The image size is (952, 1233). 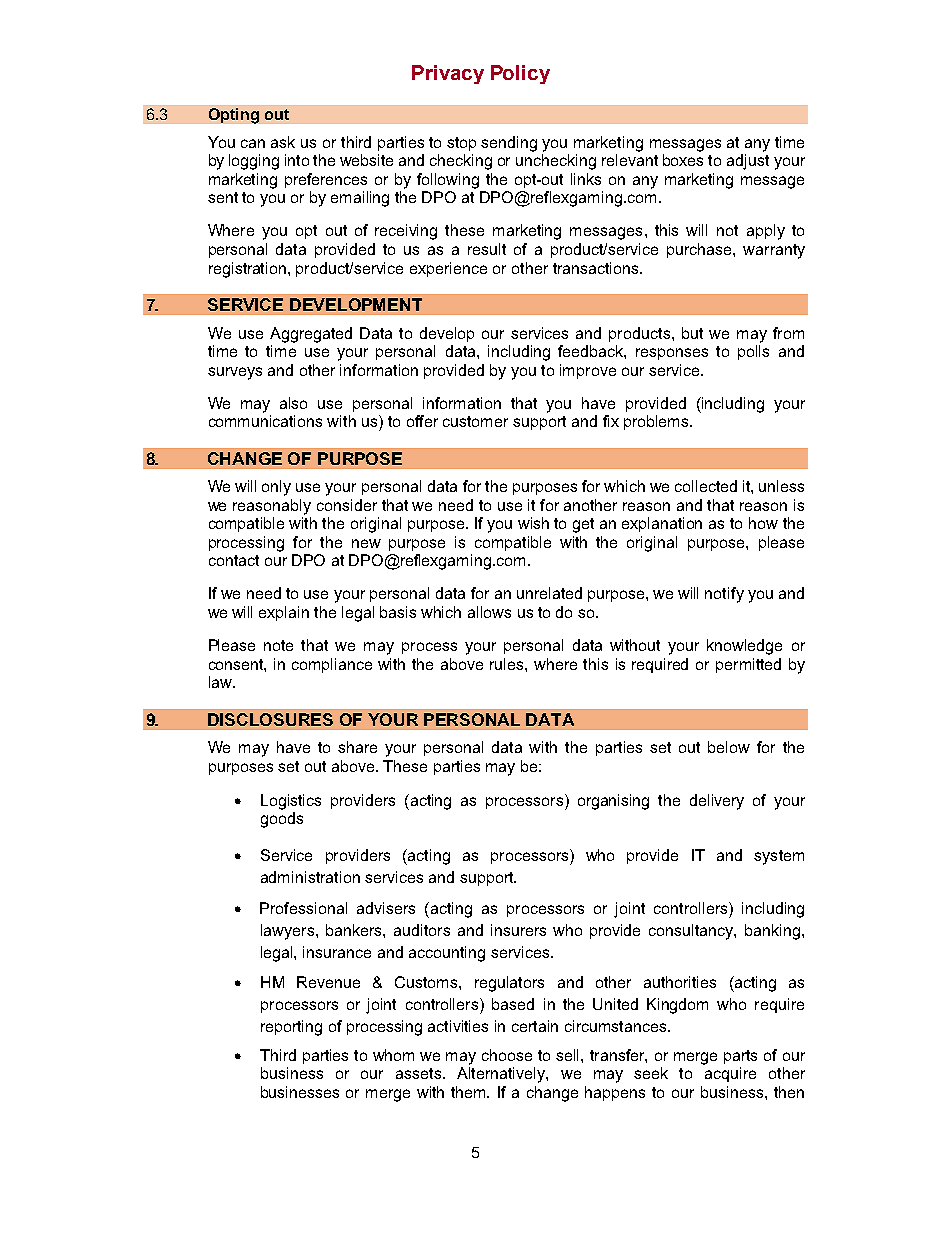 What do you see at coordinates (507, 1055) in the document?
I see `choose` at bounding box center [507, 1055].
